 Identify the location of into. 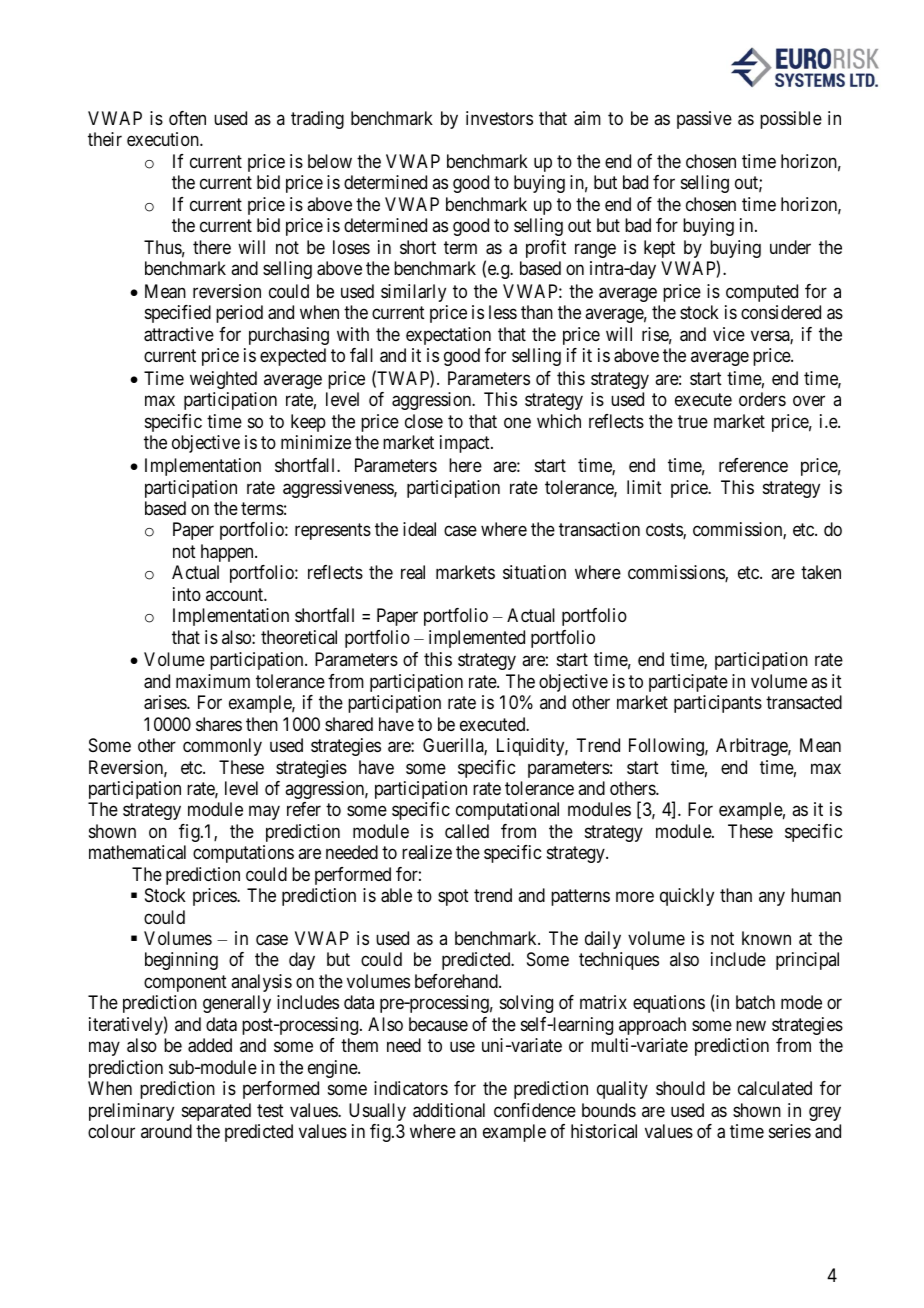
(187, 594).
